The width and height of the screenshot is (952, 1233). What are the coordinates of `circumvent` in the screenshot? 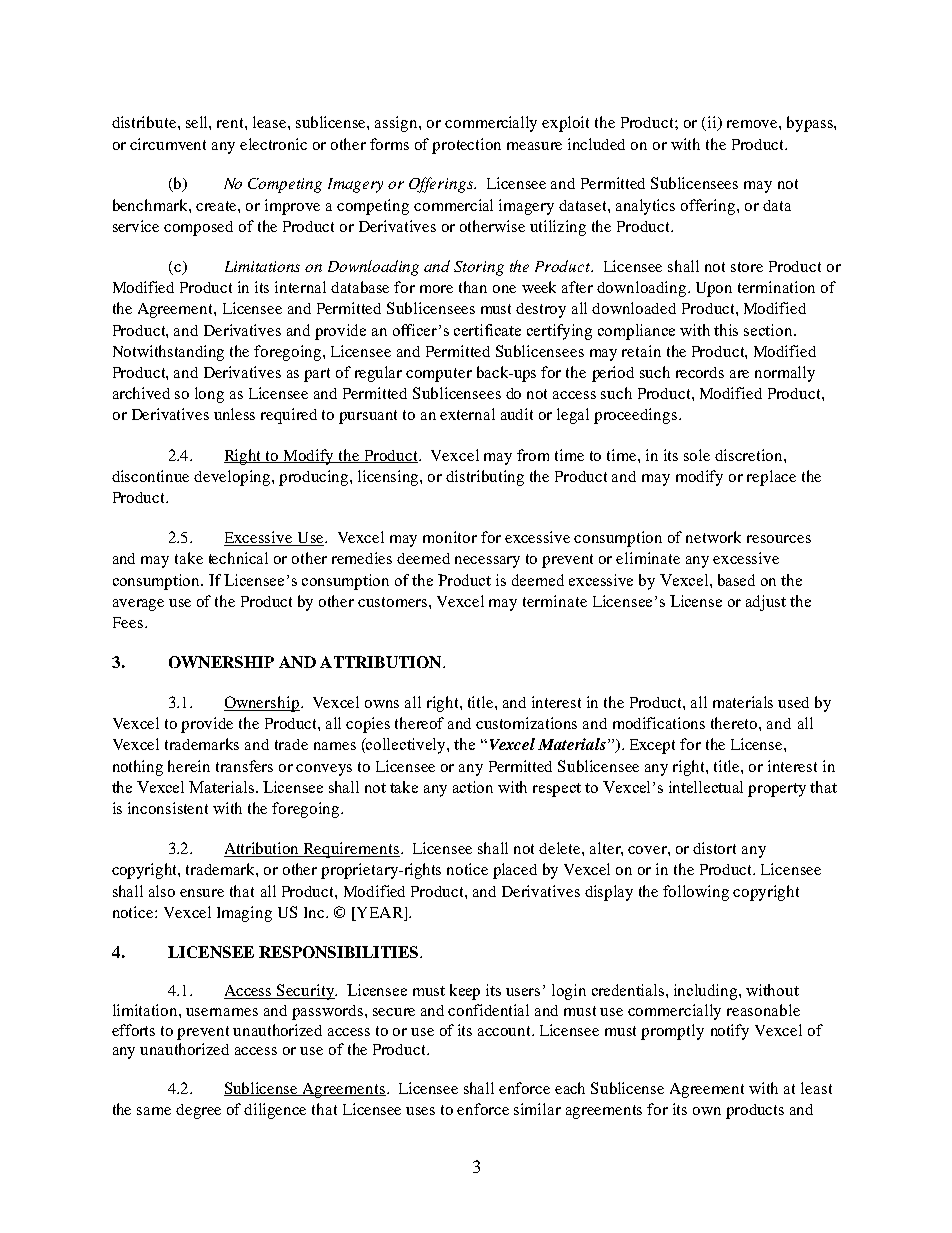 It's located at (168, 144).
